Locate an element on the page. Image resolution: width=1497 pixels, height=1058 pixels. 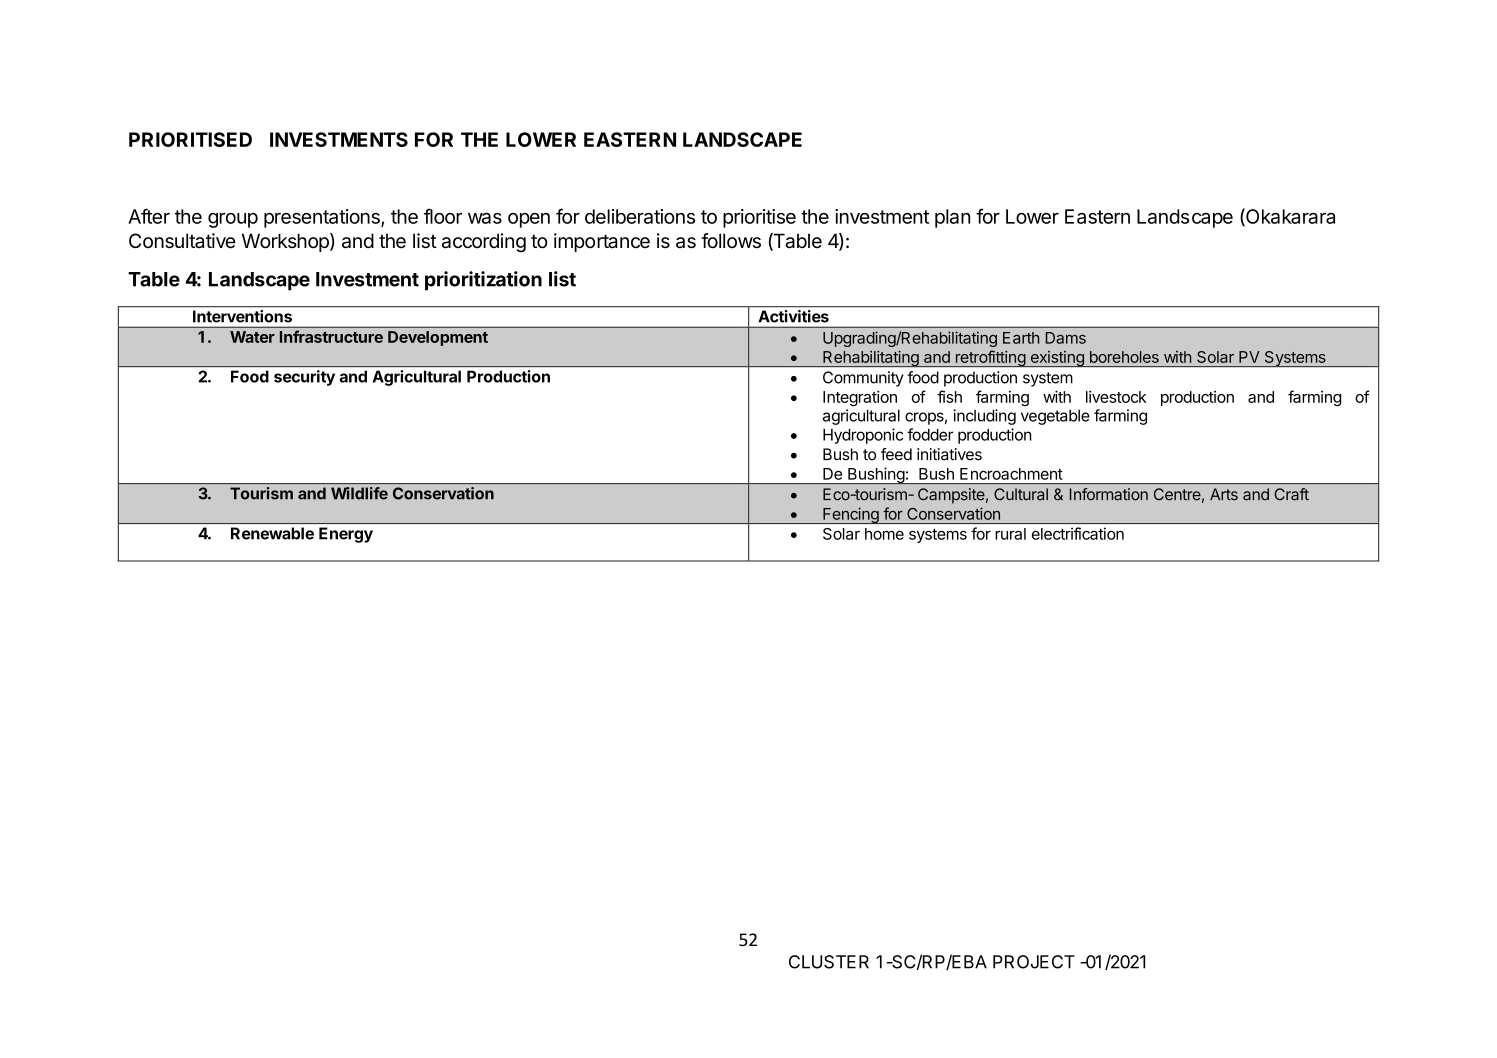
rural is located at coordinates (1010, 534).
